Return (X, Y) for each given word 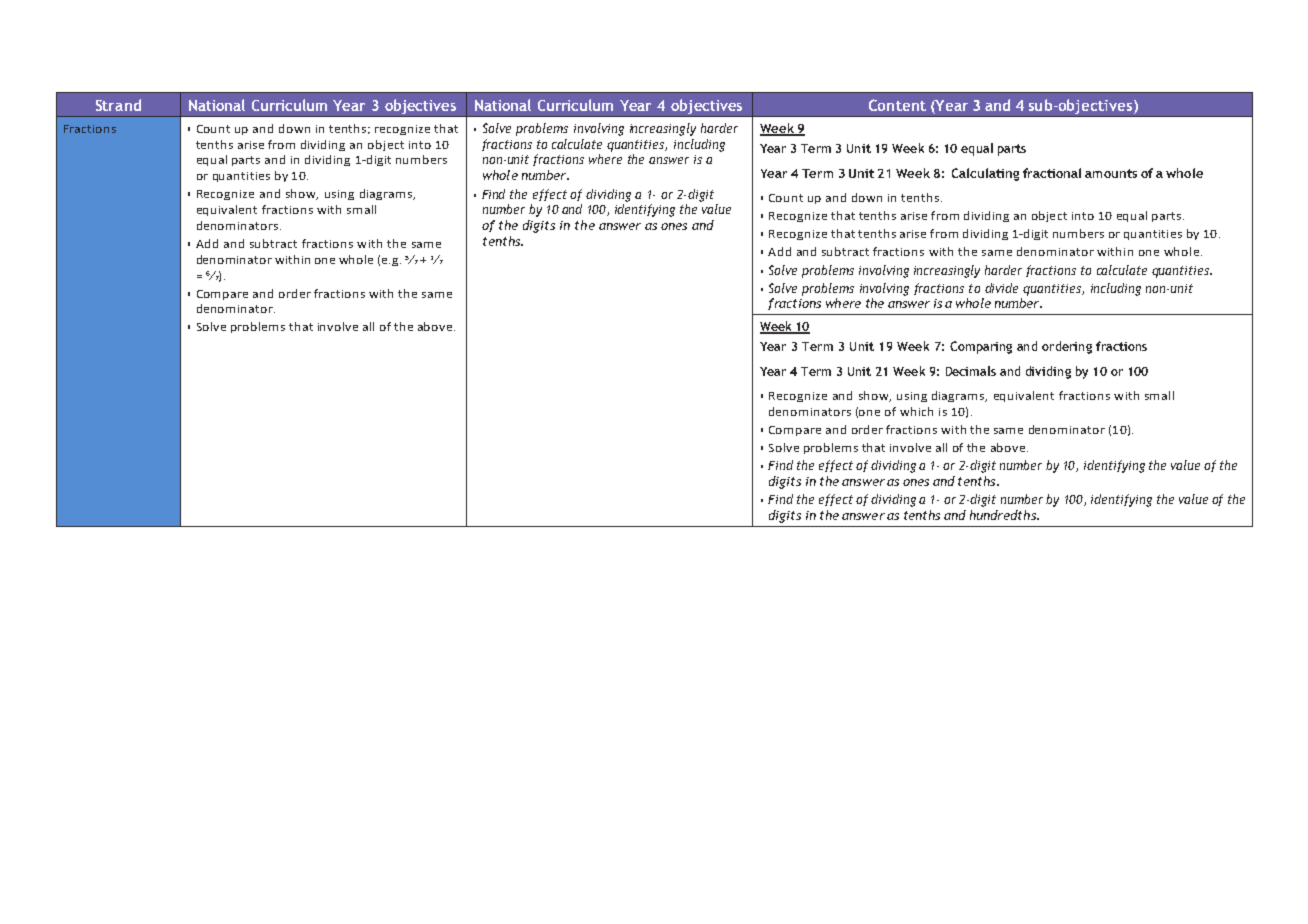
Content (897, 105)
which (916, 411)
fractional (1052, 173)
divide (1001, 288)
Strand (118, 105)
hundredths (1004, 515)
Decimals (971, 371)
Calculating (985, 174)
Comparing (981, 347)
